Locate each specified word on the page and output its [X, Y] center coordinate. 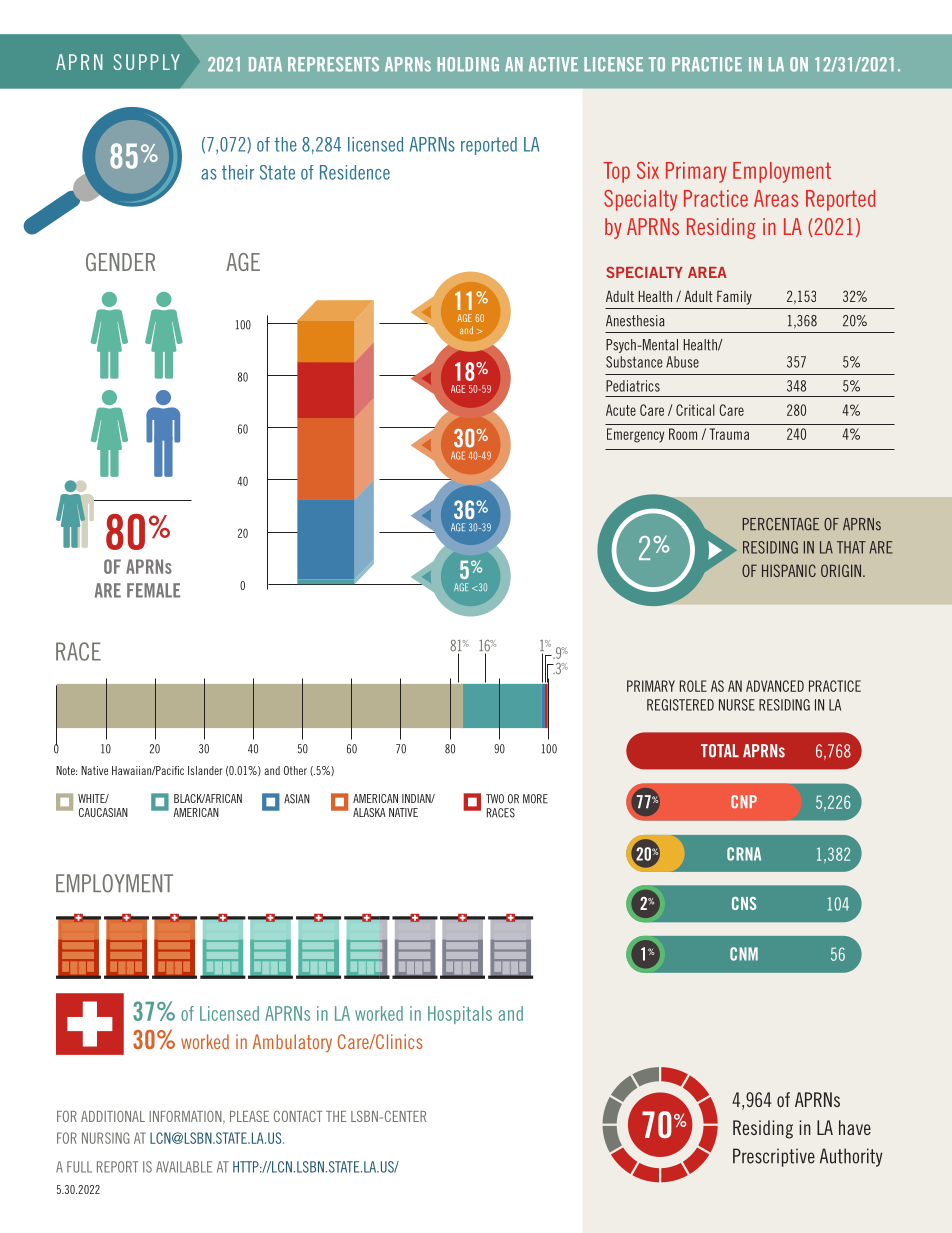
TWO [495, 799]
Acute [621, 410]
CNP [744, 801]
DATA [265, 64]
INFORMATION [186, 1117]
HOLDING [468, 64]
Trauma [729, 434]
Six [648, 170]
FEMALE [153, 590]
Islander [205, 770]
